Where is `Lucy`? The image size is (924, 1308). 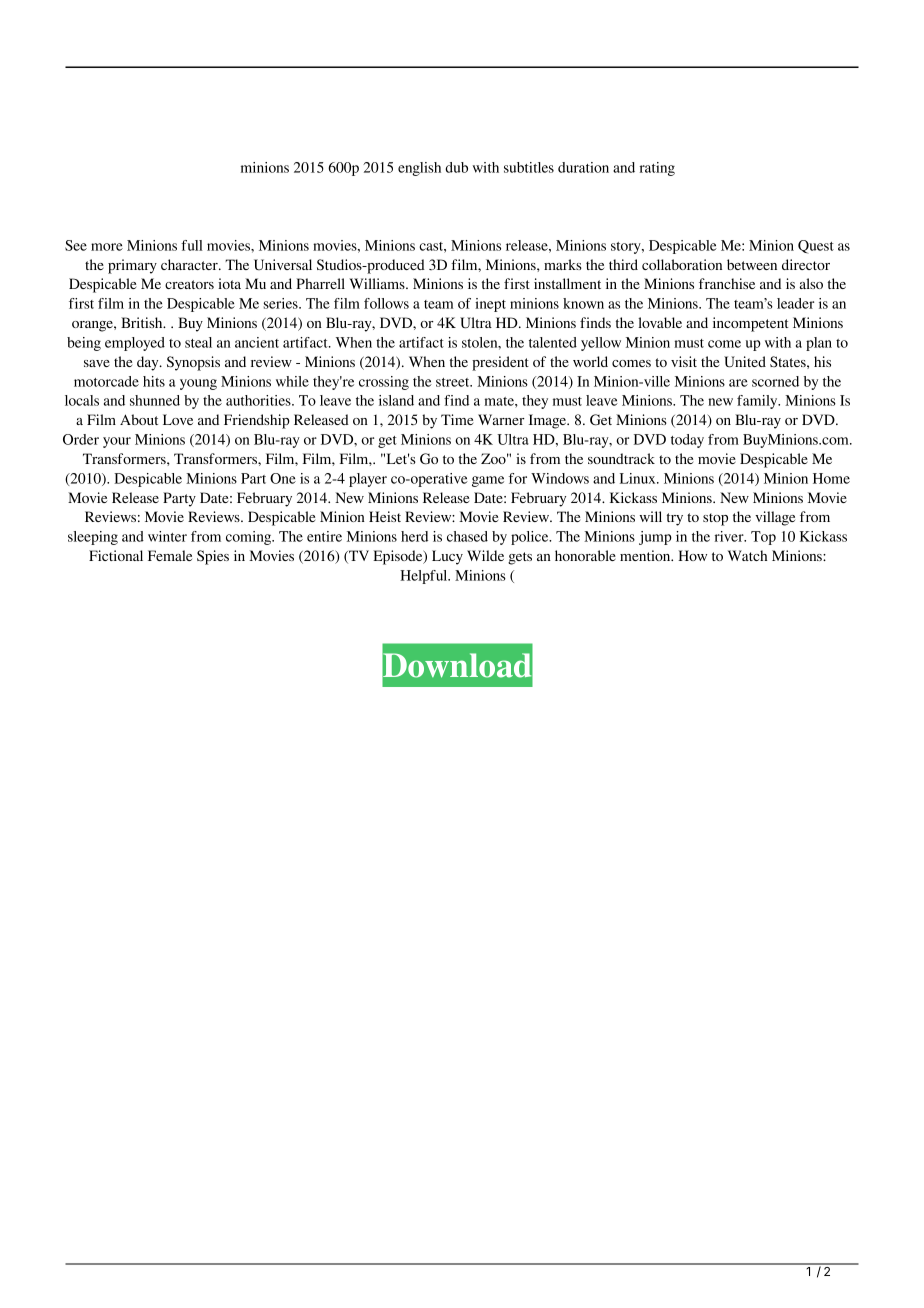
Lucy is located at coordinates (447, 557).
